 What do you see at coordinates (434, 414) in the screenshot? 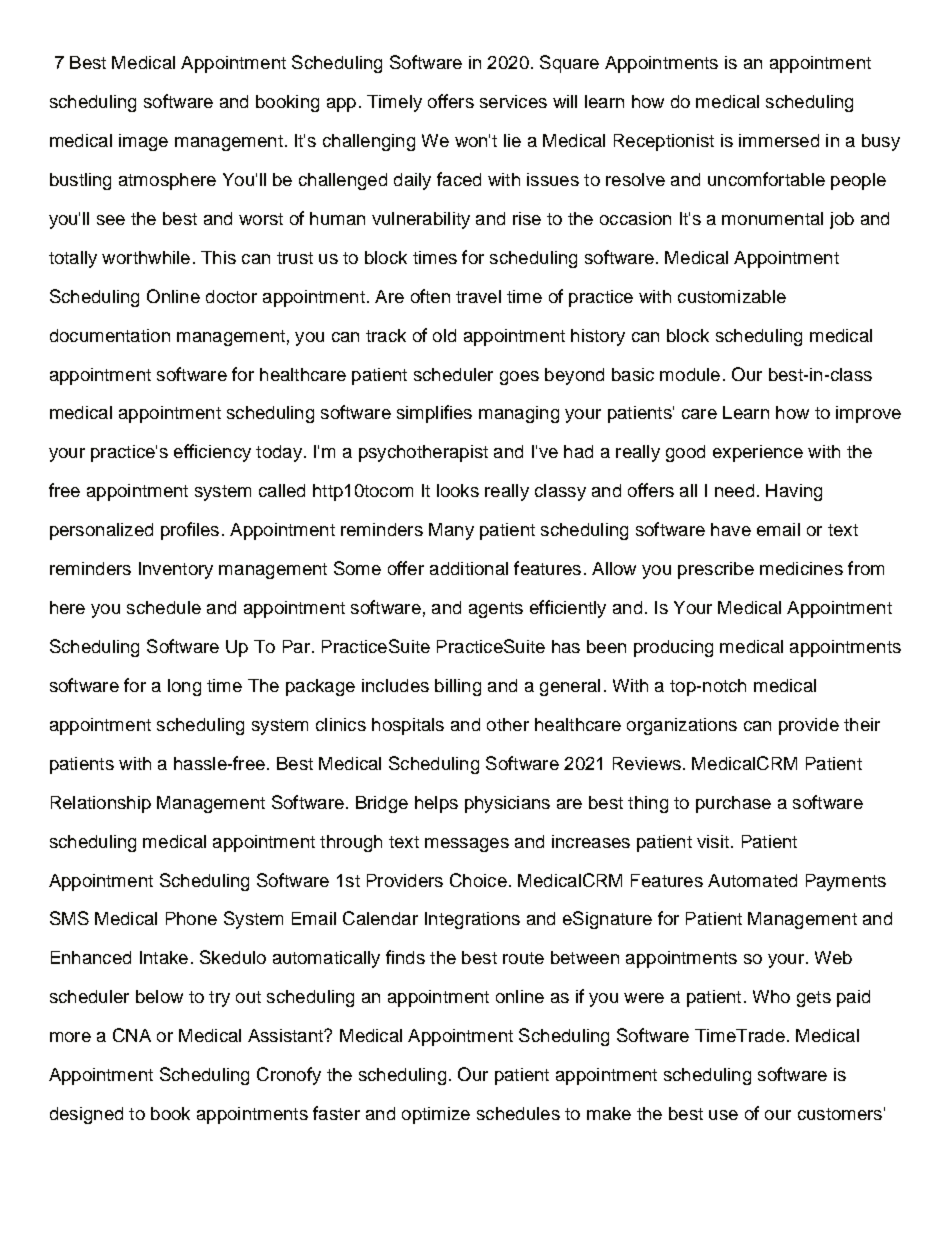
I see `simplifies` at bounding box center [434, 414].
